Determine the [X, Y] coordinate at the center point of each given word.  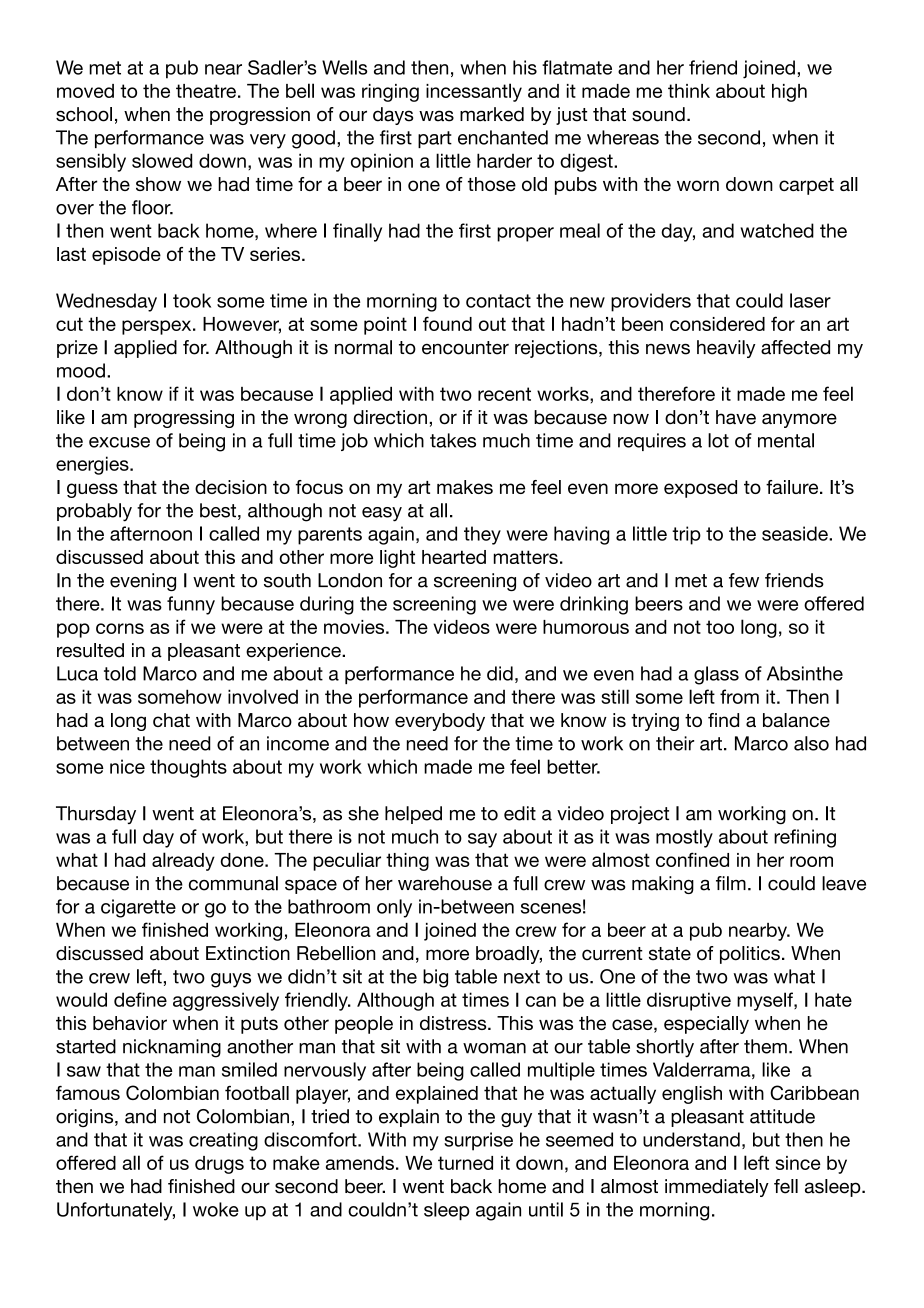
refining [805, 838]
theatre [206, 91]
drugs [219, 1165]
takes [453, 440]
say [482, 840]
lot [718, 440]
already [183, 861]
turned [465, 1163]
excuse [119, 442]
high [789, 93]
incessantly [474, 92]
